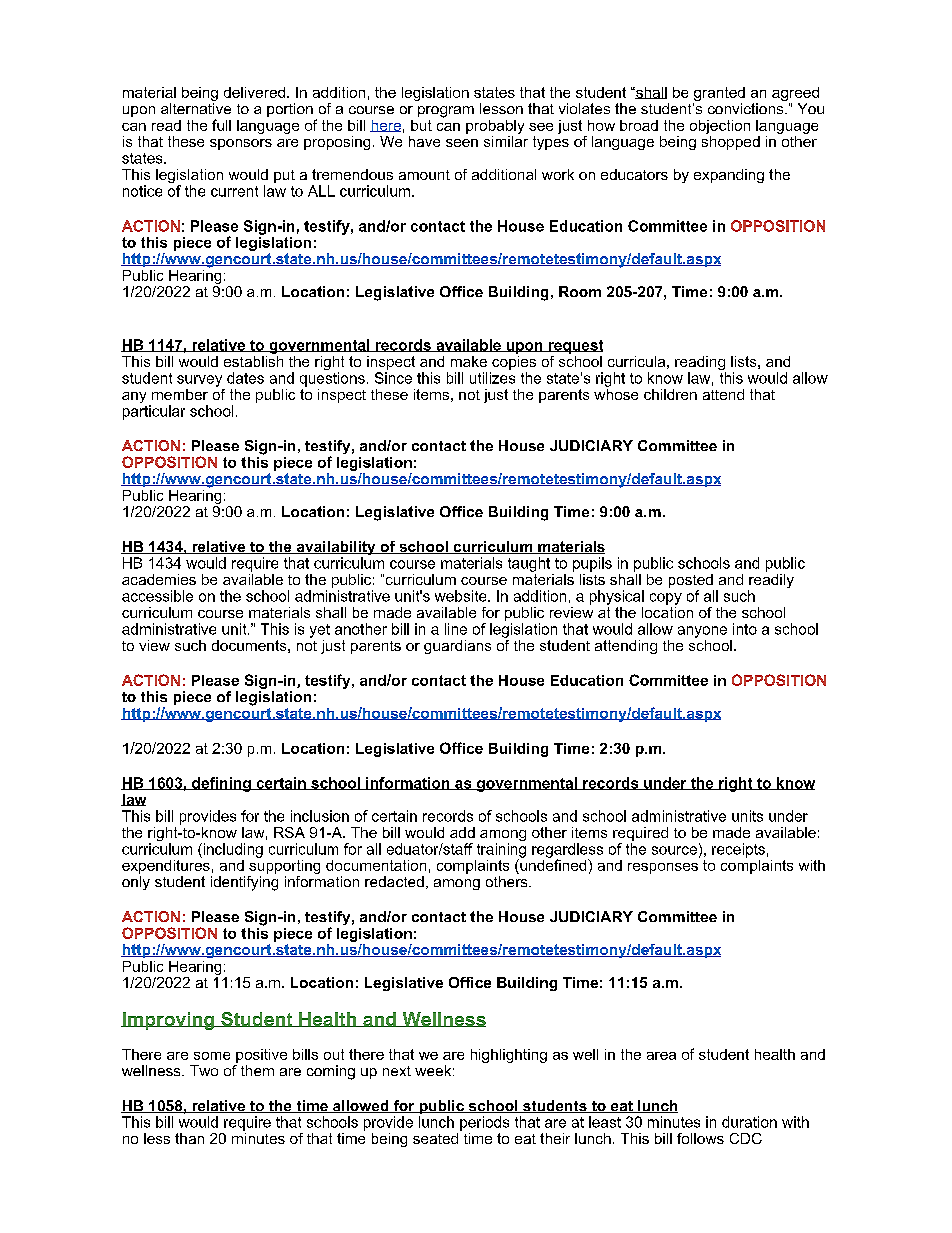 The width and height of the screenshot is (952, 1233). I want to click on receipts, so click(738, 850).
